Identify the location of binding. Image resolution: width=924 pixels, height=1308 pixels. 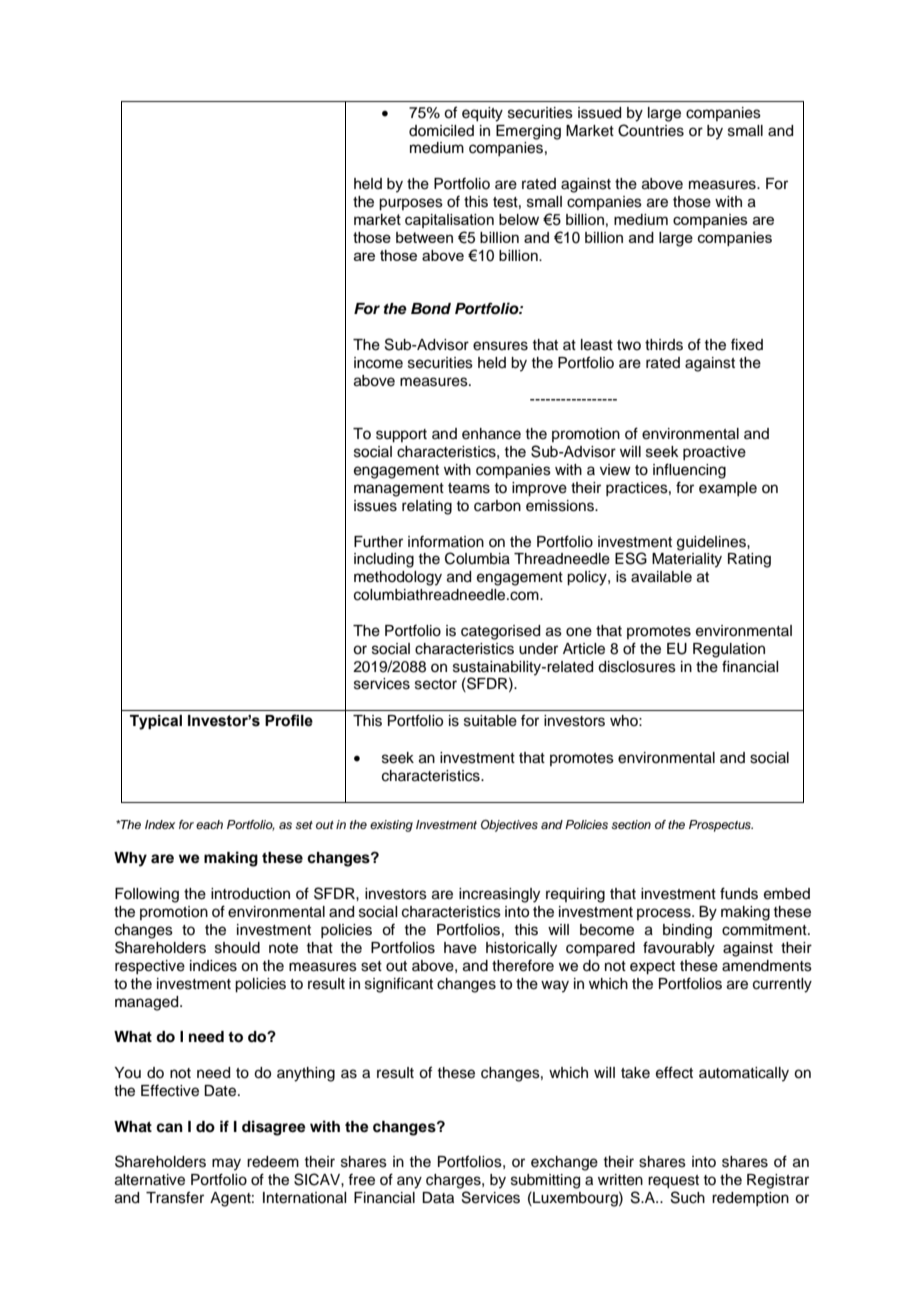
(687, 931).
